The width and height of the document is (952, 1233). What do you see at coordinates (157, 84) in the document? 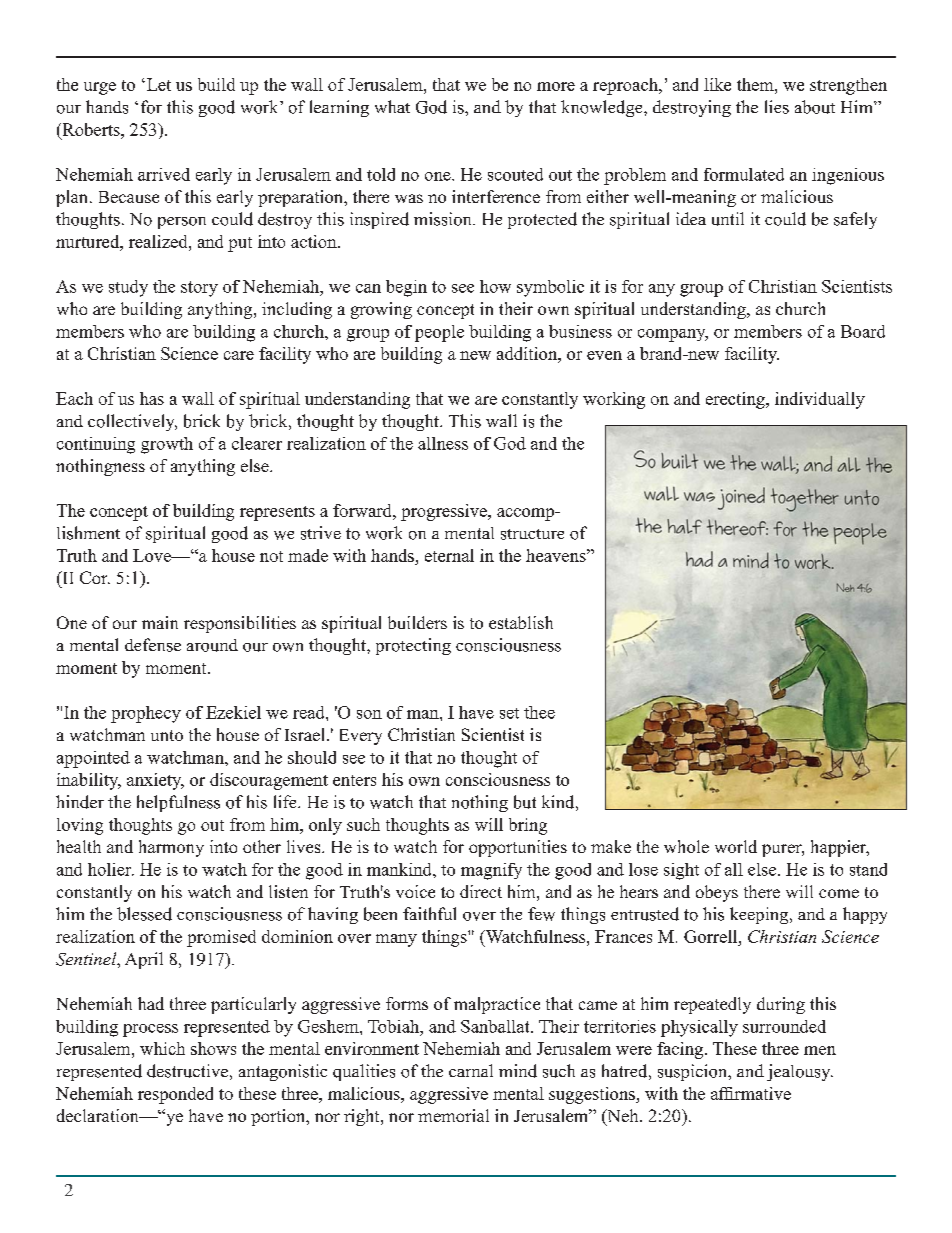
I see `Let` at bounding box center [157, 84].
